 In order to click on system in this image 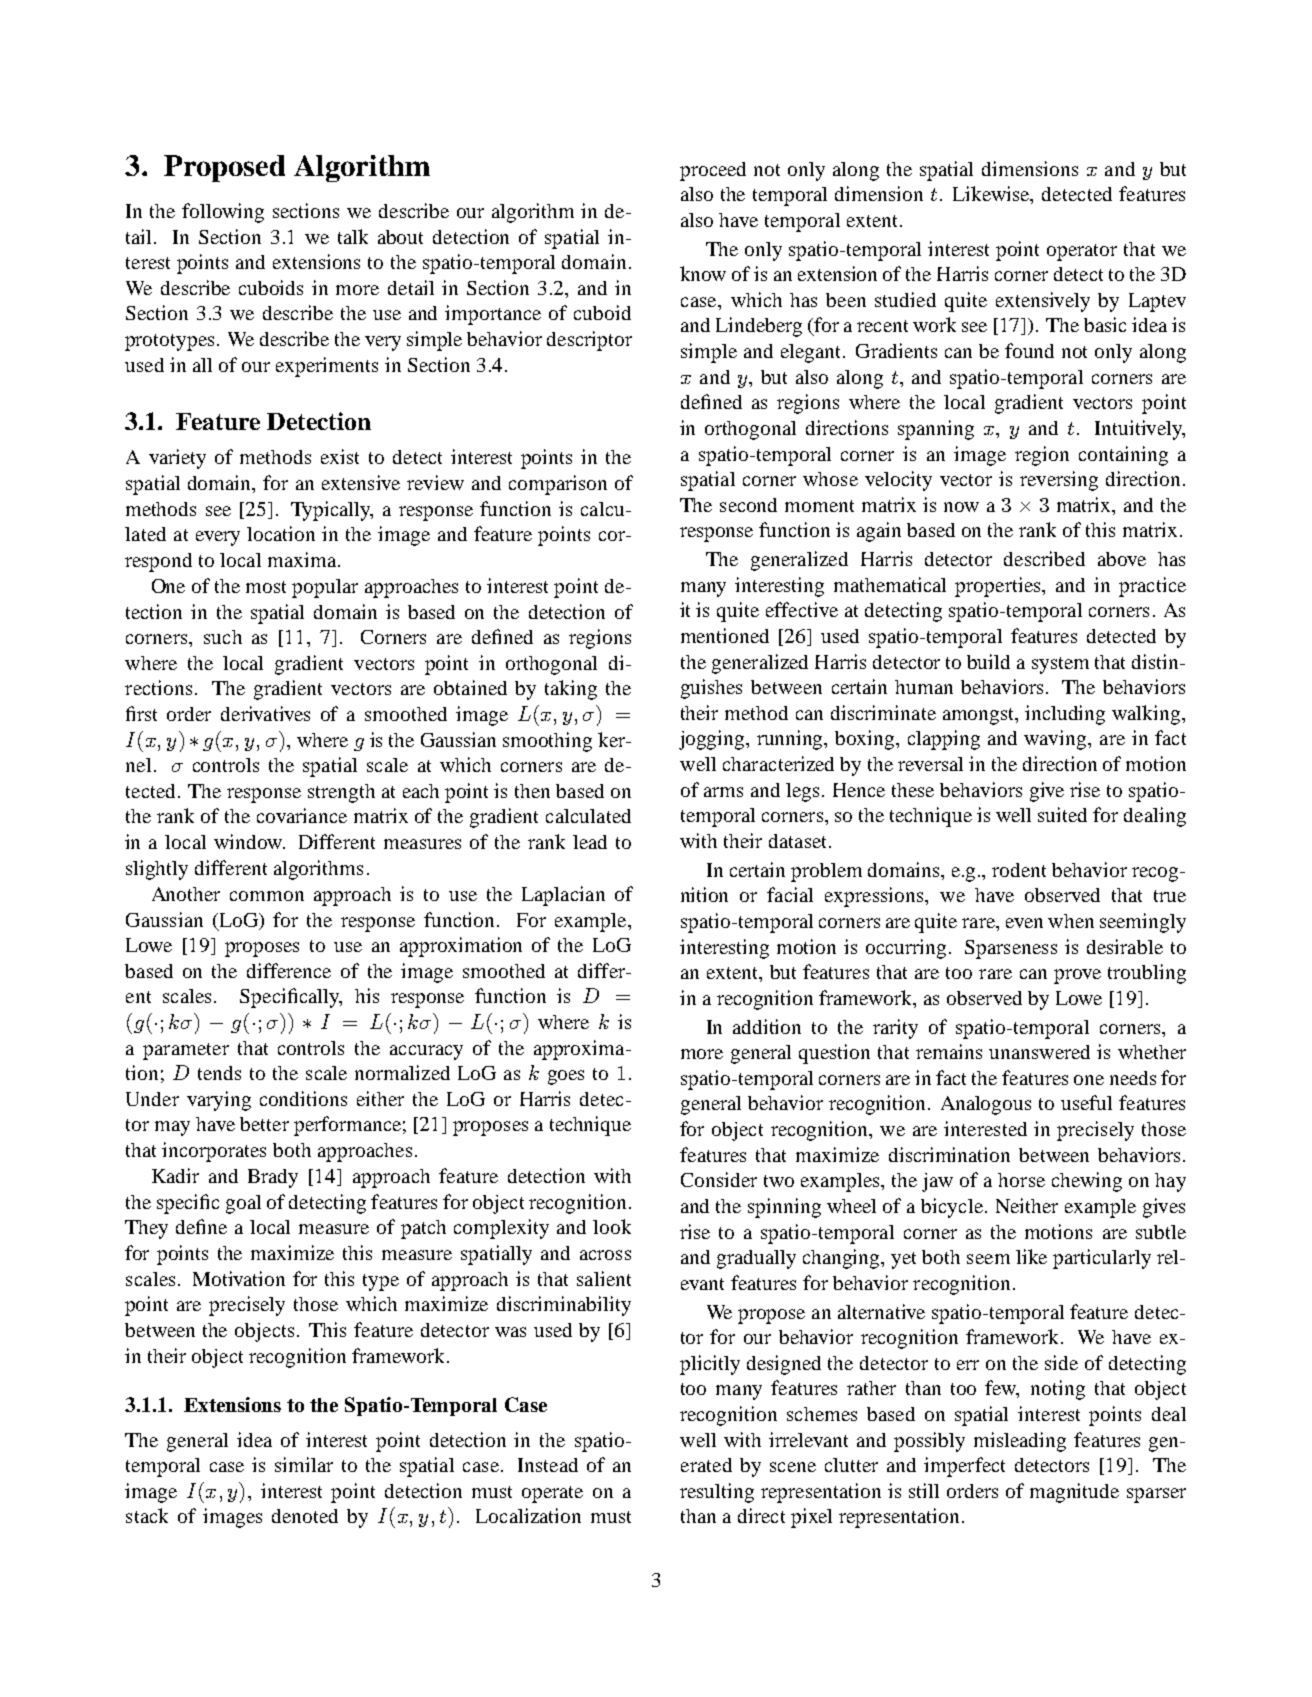, I will do `click(1060, 665)`.
